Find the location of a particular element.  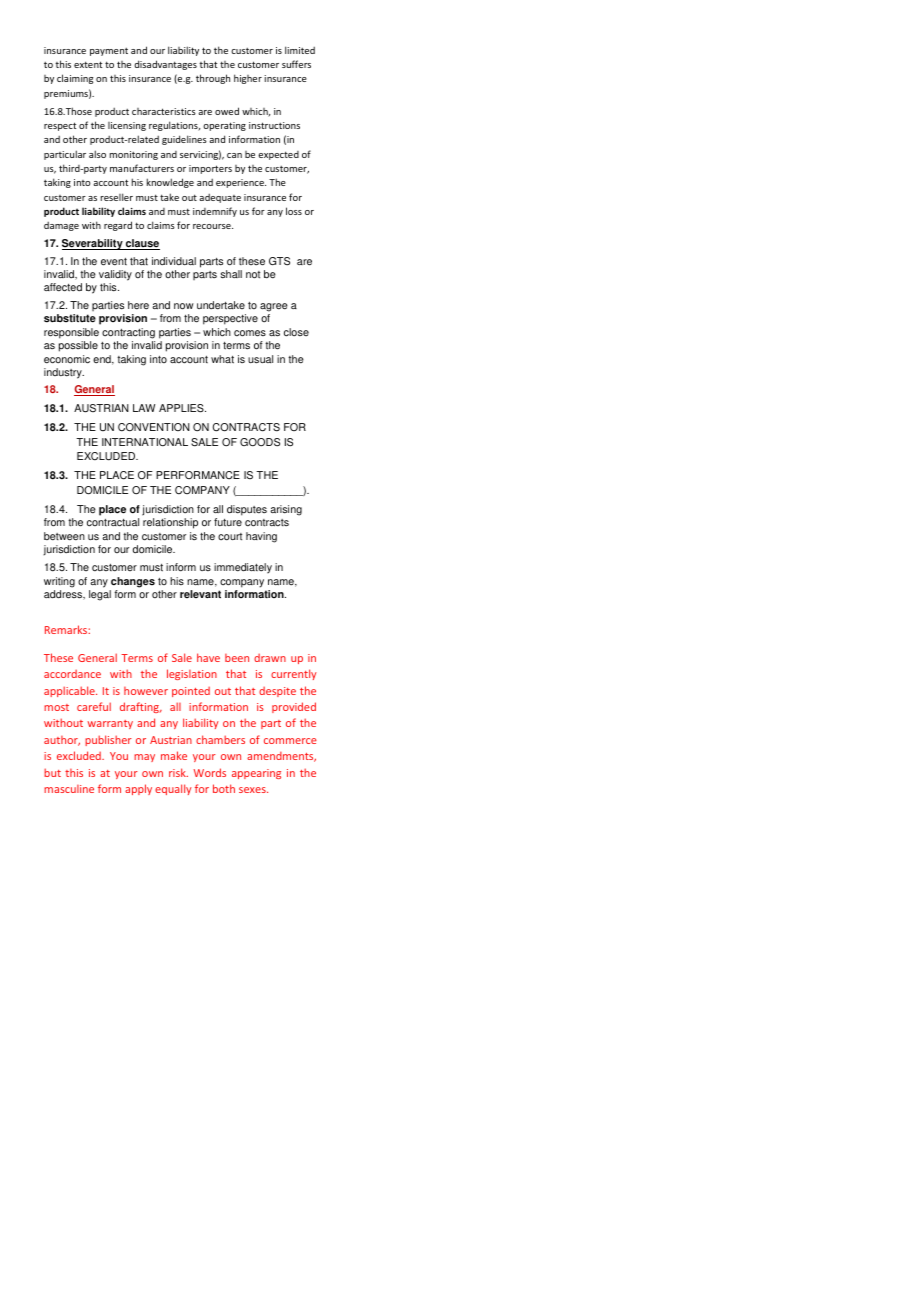

individual is located at coordinates (174, 261).
